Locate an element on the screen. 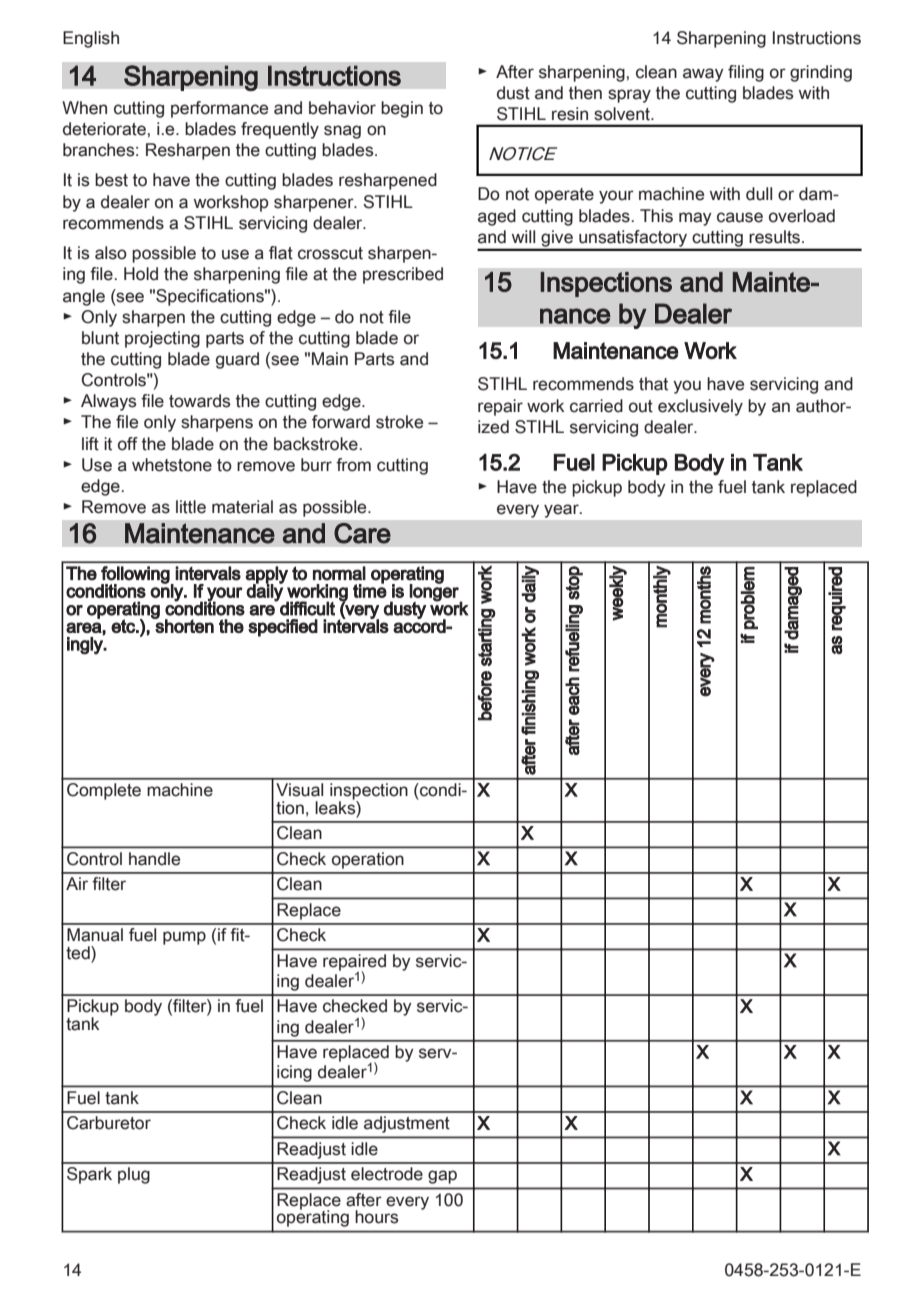 This screenshot has width=924, height=1311. plug is located at coordinates (134, 1175).
